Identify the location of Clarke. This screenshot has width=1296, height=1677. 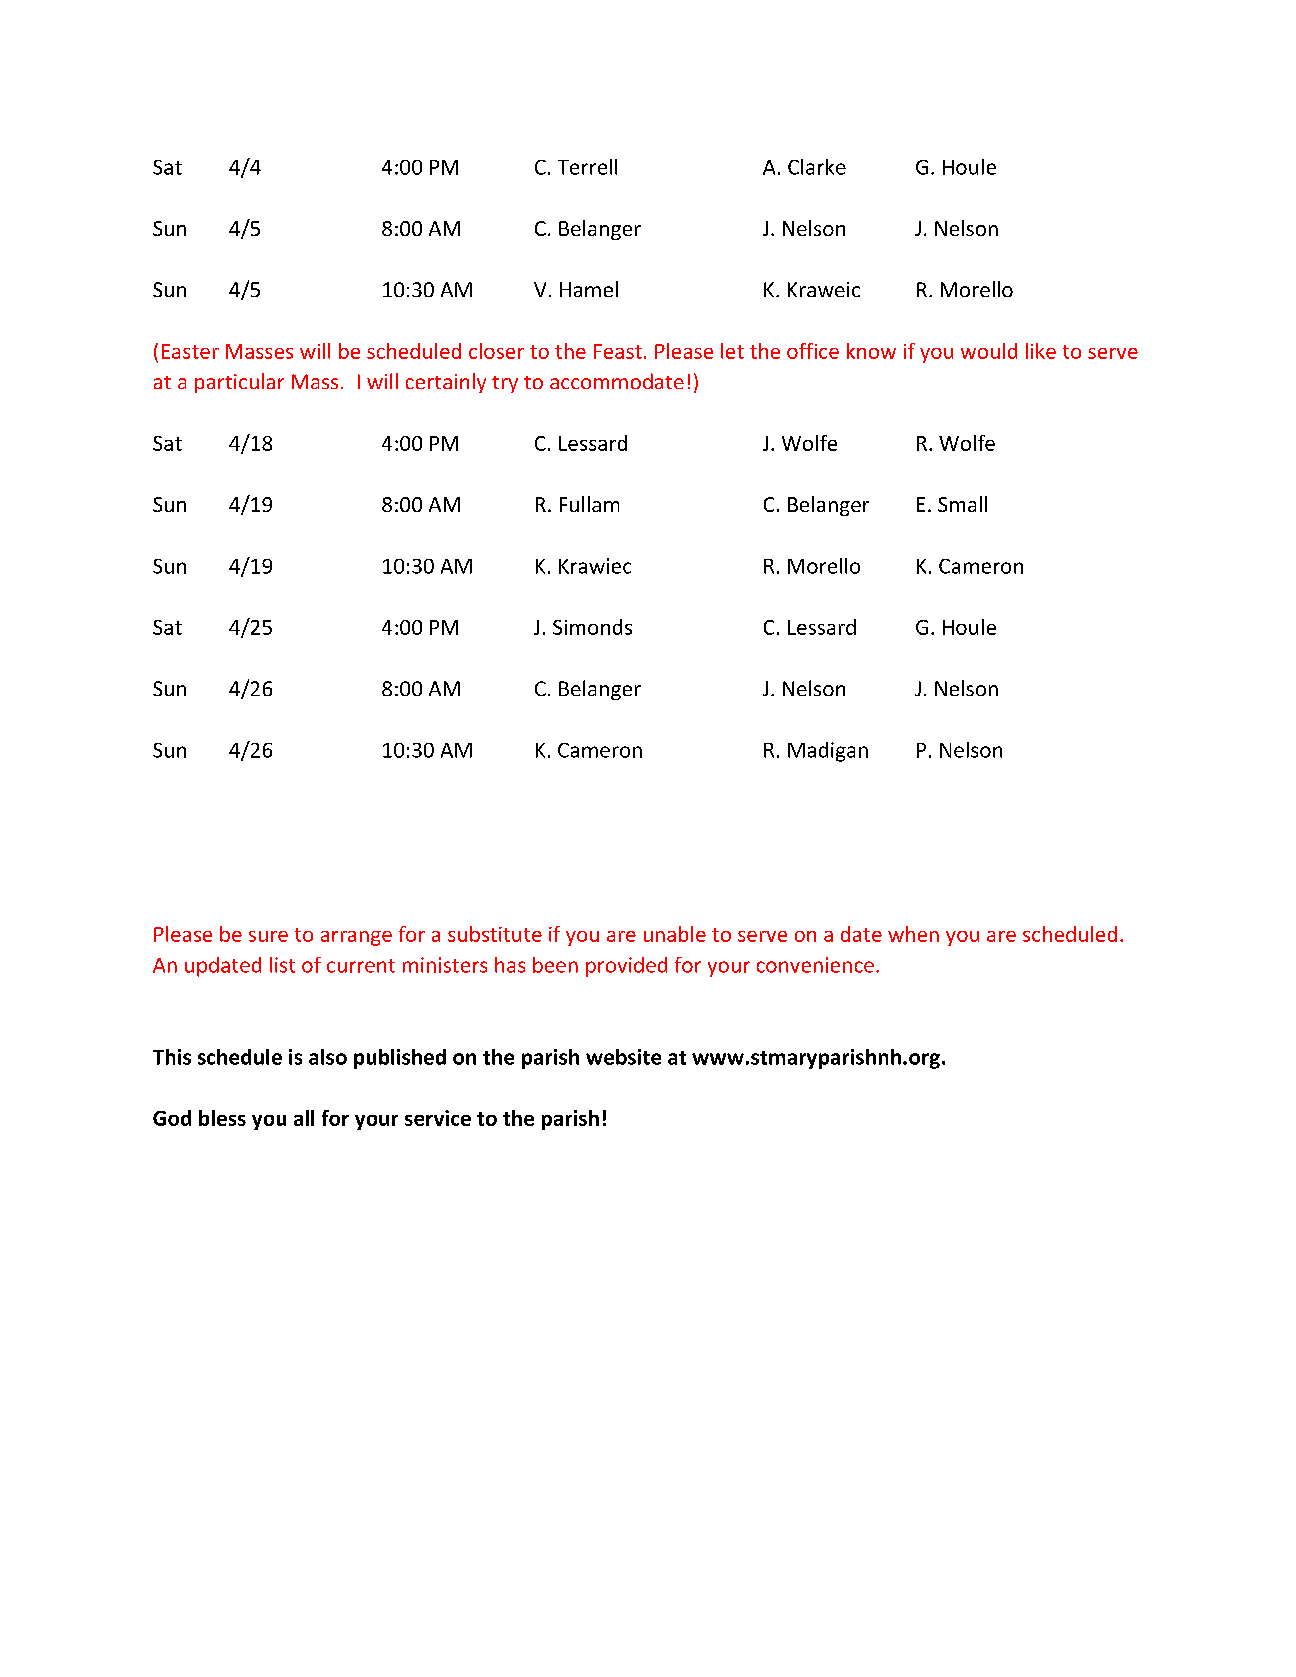
(817, 167).
